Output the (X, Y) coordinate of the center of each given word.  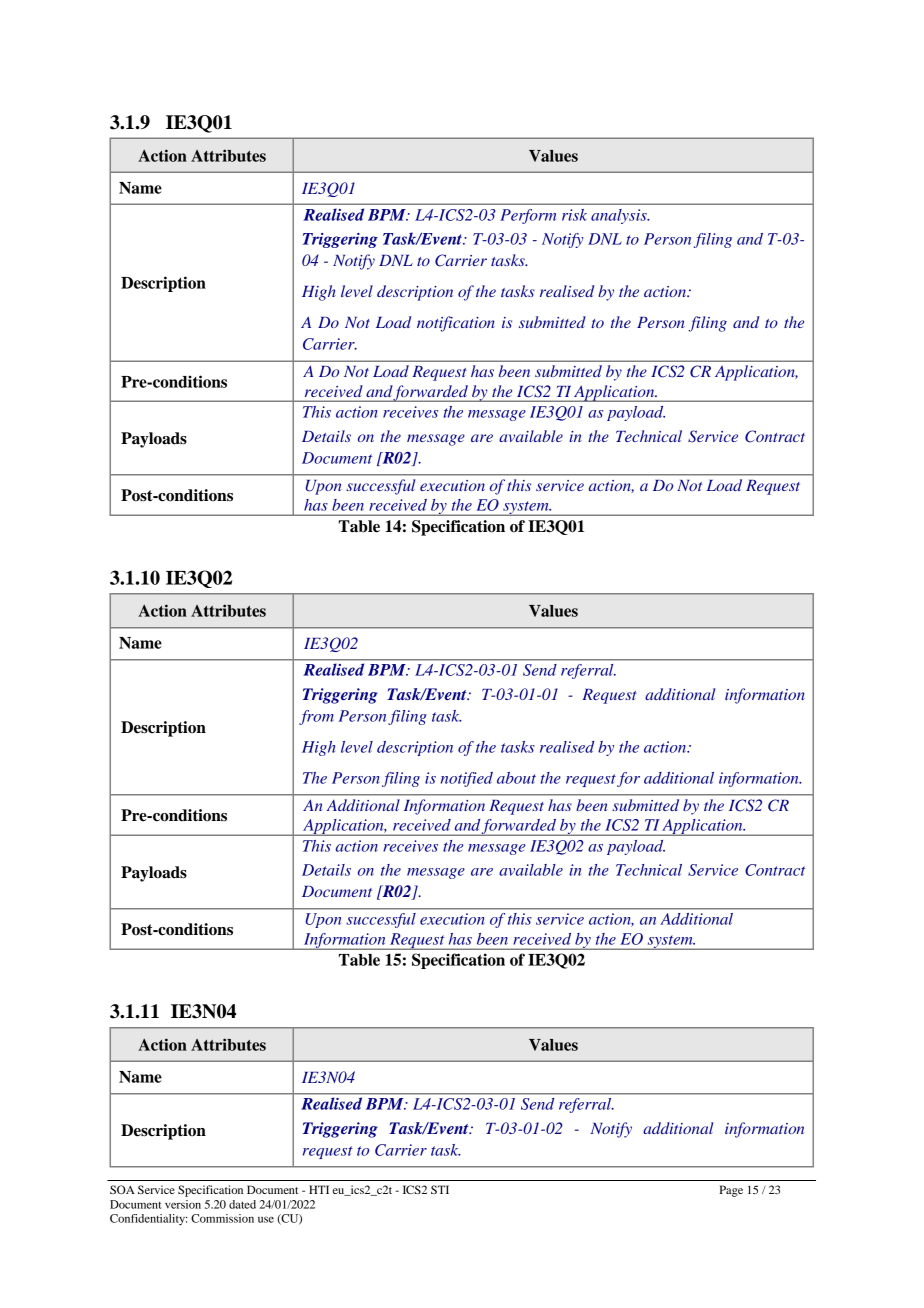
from (316, 717)
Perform (528, 216)
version (183, 1204)
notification (456, 324)
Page (731, 1191)
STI (440, 1189)
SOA (122, 1189)
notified (467, 779)
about (516, 778)
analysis (620, 216)
